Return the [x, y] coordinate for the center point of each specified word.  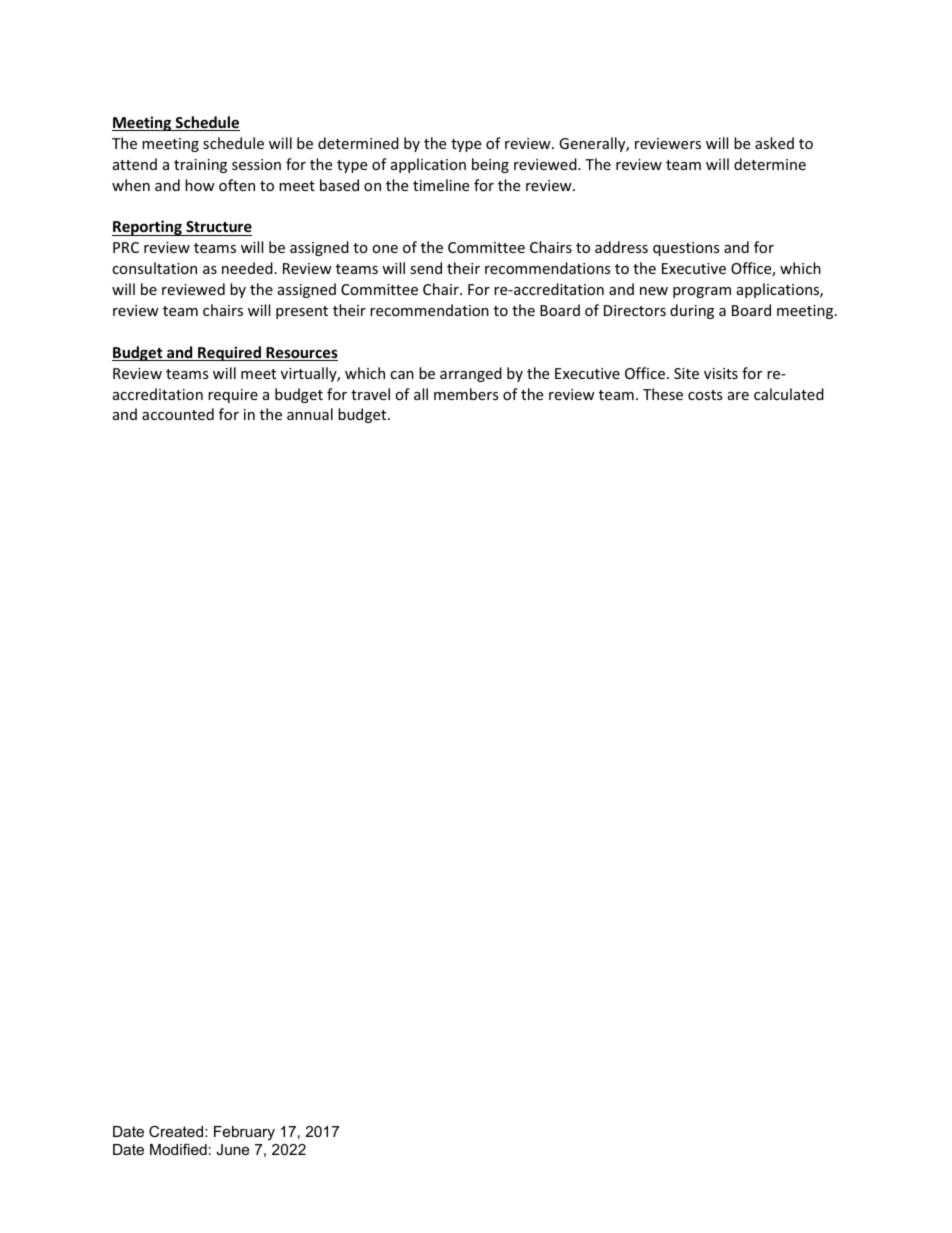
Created [177, 1131]
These [663, 394]
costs [705, 395]
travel [370, 394]
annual [310, 414]
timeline [441, 185]
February [244, 1133]
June [232, 1149]
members [466, 394]
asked [774, 143]
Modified [178, 1149]
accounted [178, 414]
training [200, 166]
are [738, 396]
